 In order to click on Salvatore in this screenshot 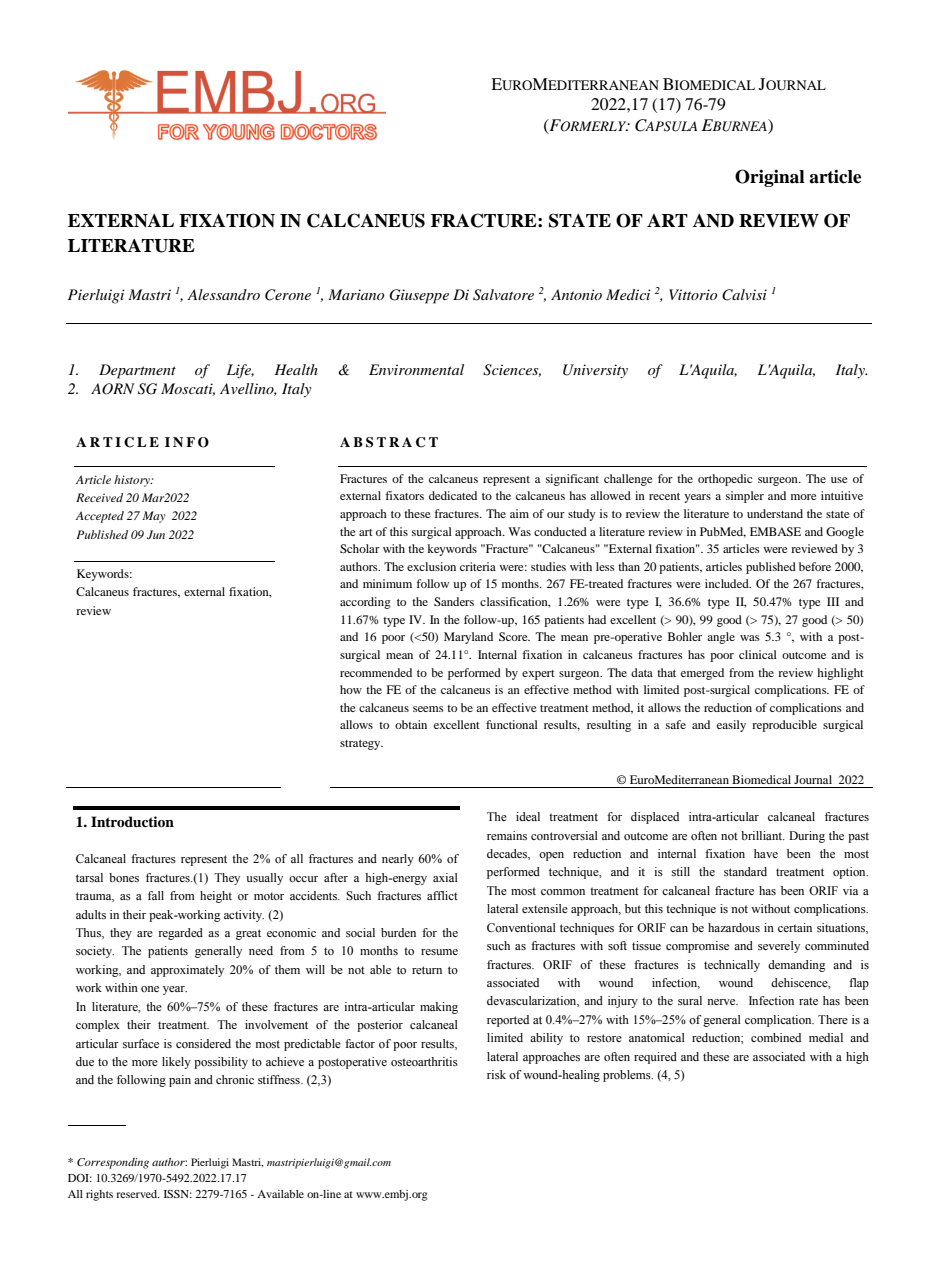, I will do `click(503, 295)`.
